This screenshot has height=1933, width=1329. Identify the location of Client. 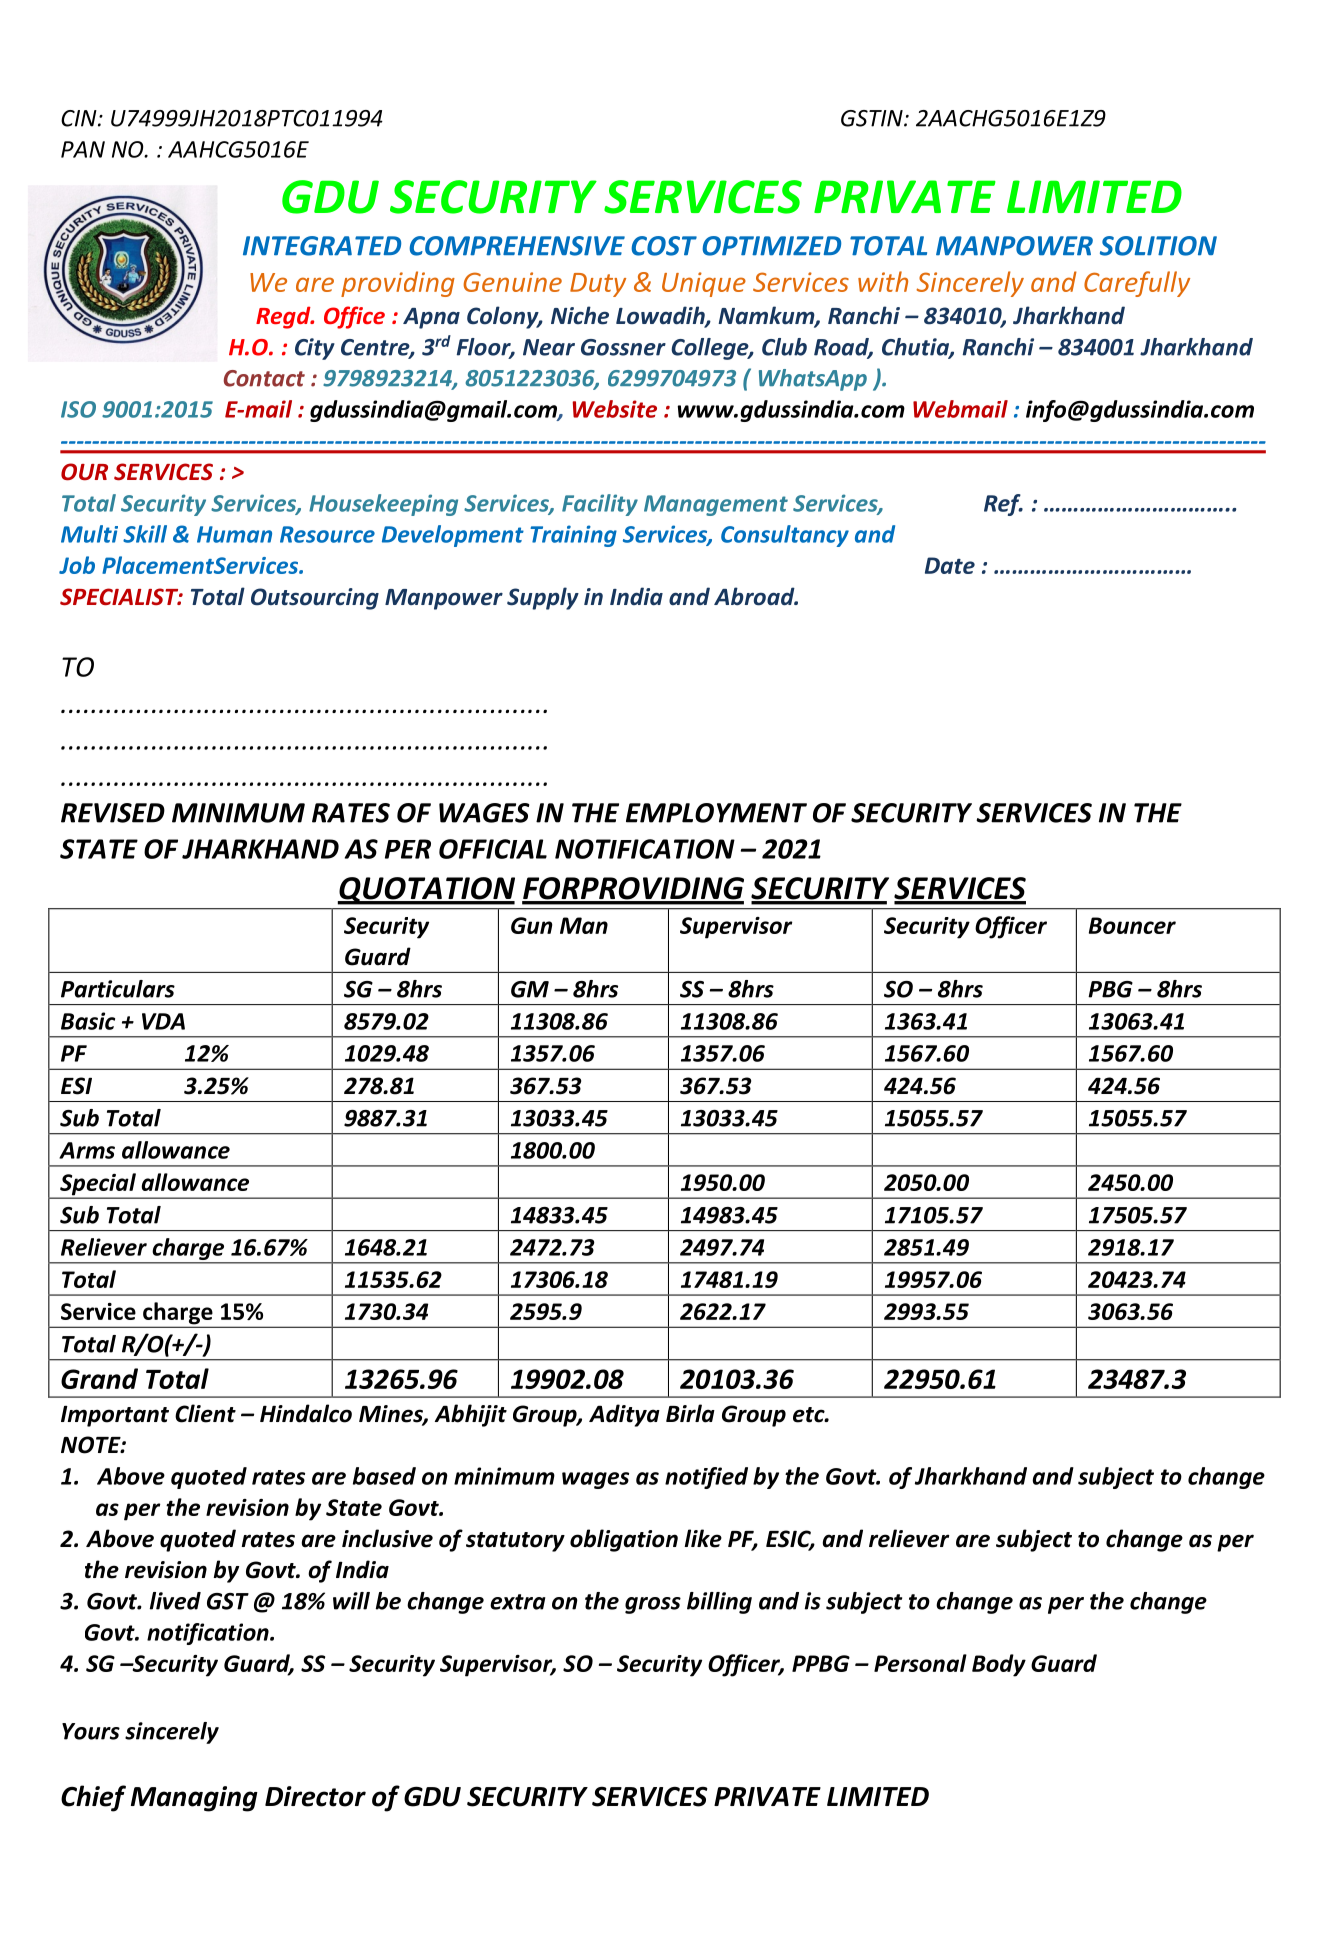
(205, 1413).
